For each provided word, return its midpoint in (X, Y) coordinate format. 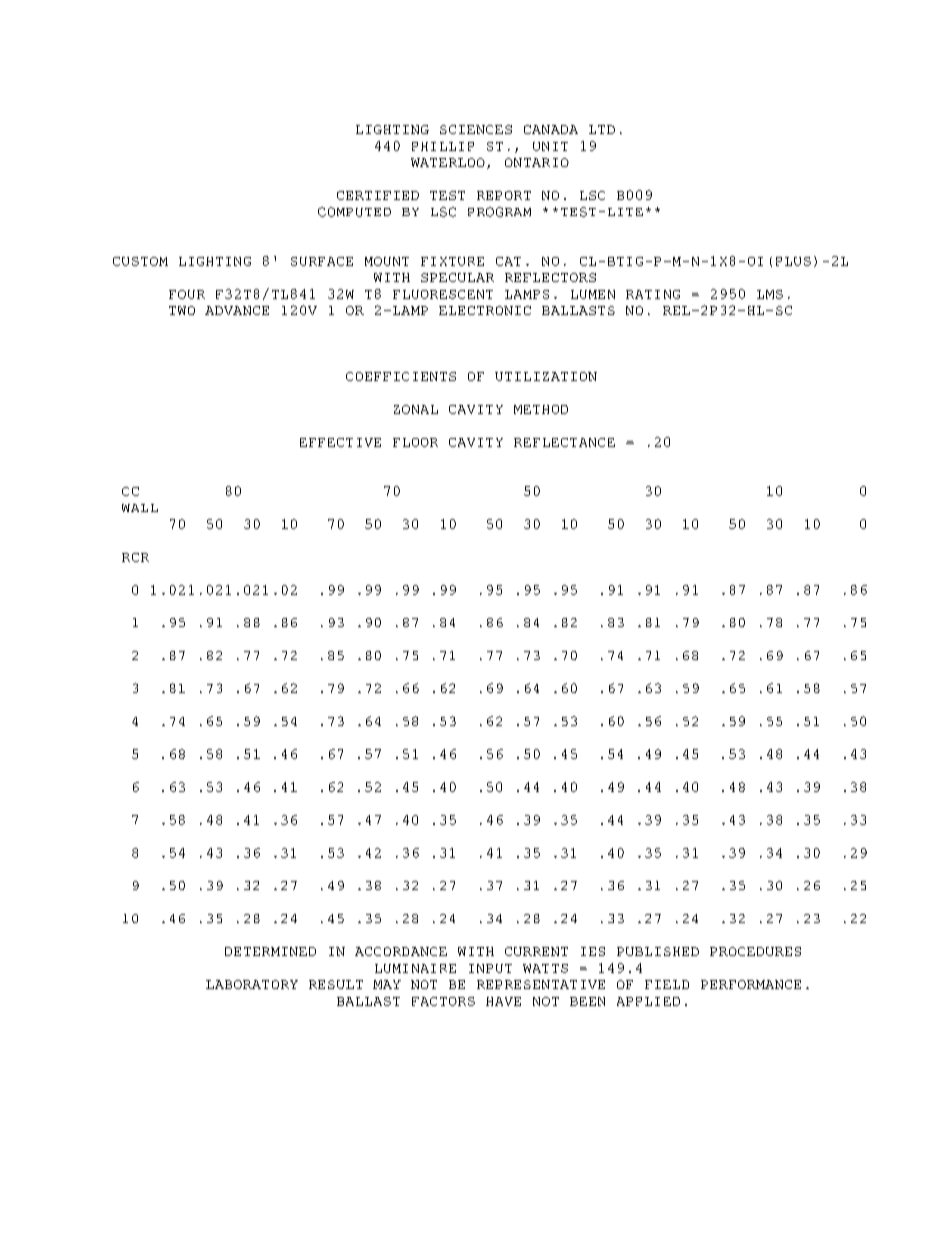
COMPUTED (354, 212)
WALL (140, 508)
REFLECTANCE (564, 442)
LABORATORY (252, 984)
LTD (602, 129)
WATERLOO (448, 162)
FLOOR (415, 442)
